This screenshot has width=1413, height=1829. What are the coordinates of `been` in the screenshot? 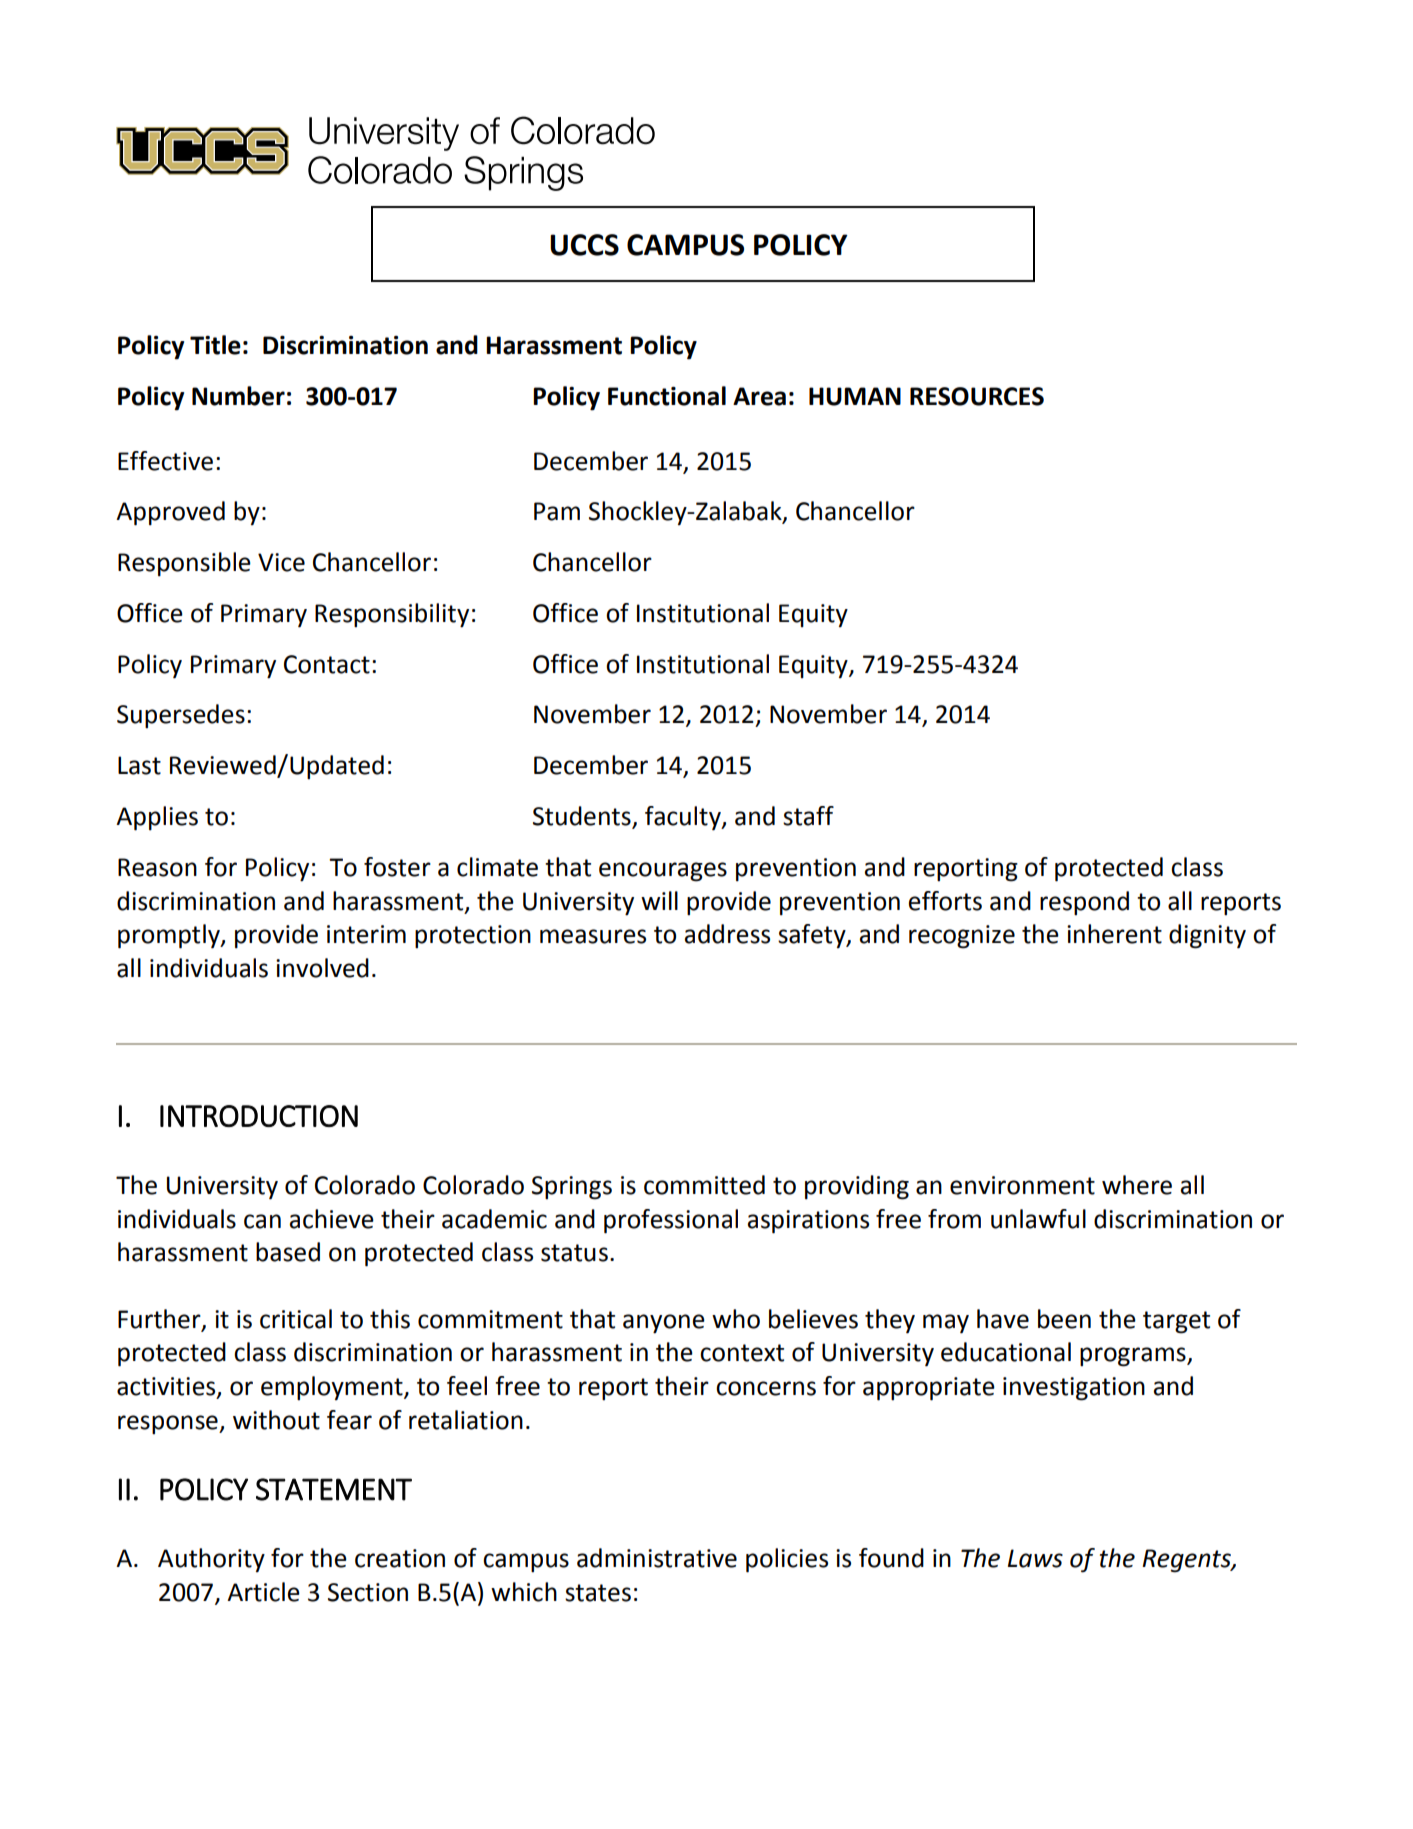 It's located at (1064, 1319).
